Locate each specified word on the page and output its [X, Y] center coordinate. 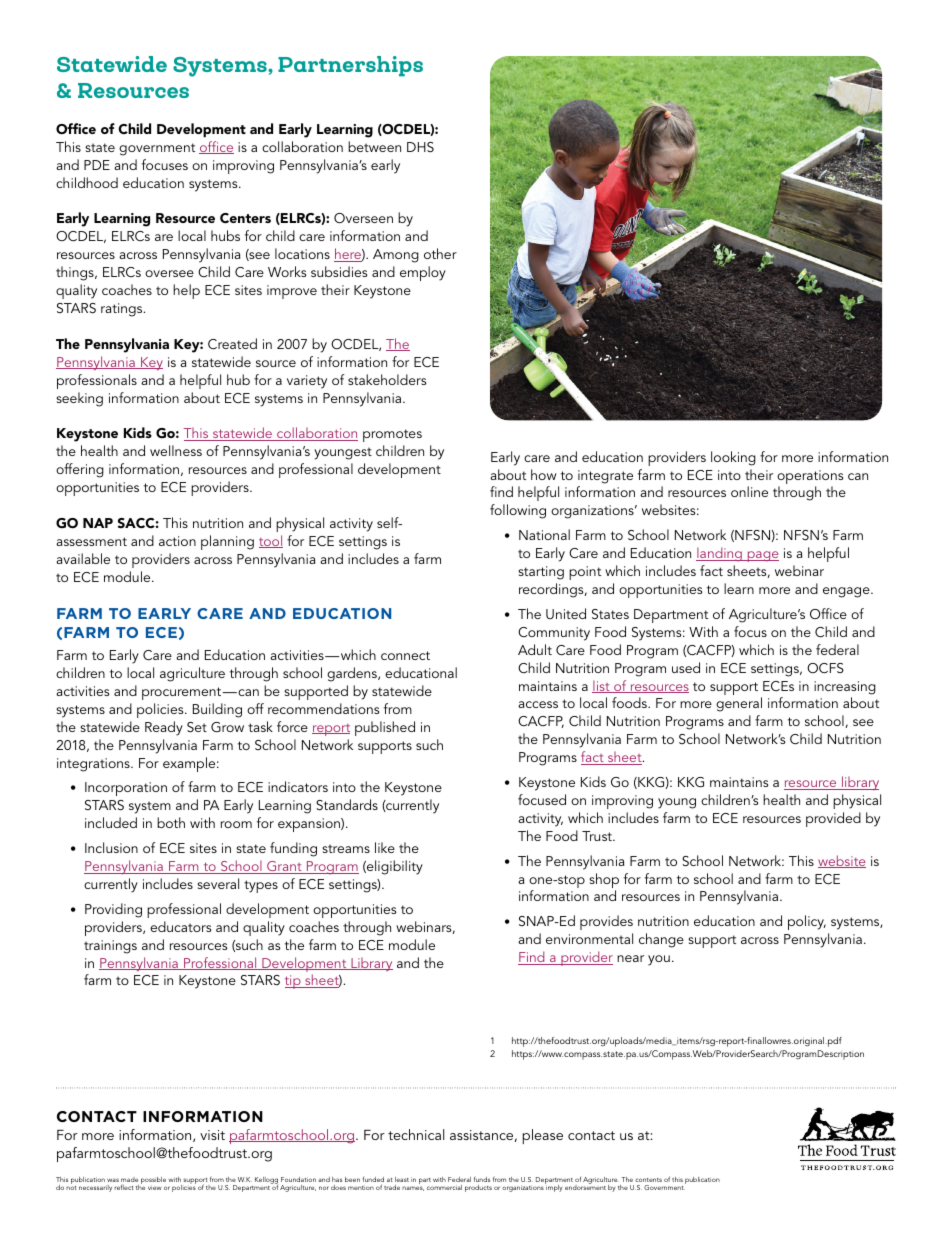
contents [648, 1180]
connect [405, 655]
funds [482, 1179]
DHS [420, 147]
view [155, 1187]
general [739, 704]
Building [217, 710]
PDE [97, 165]
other [440, 253]
